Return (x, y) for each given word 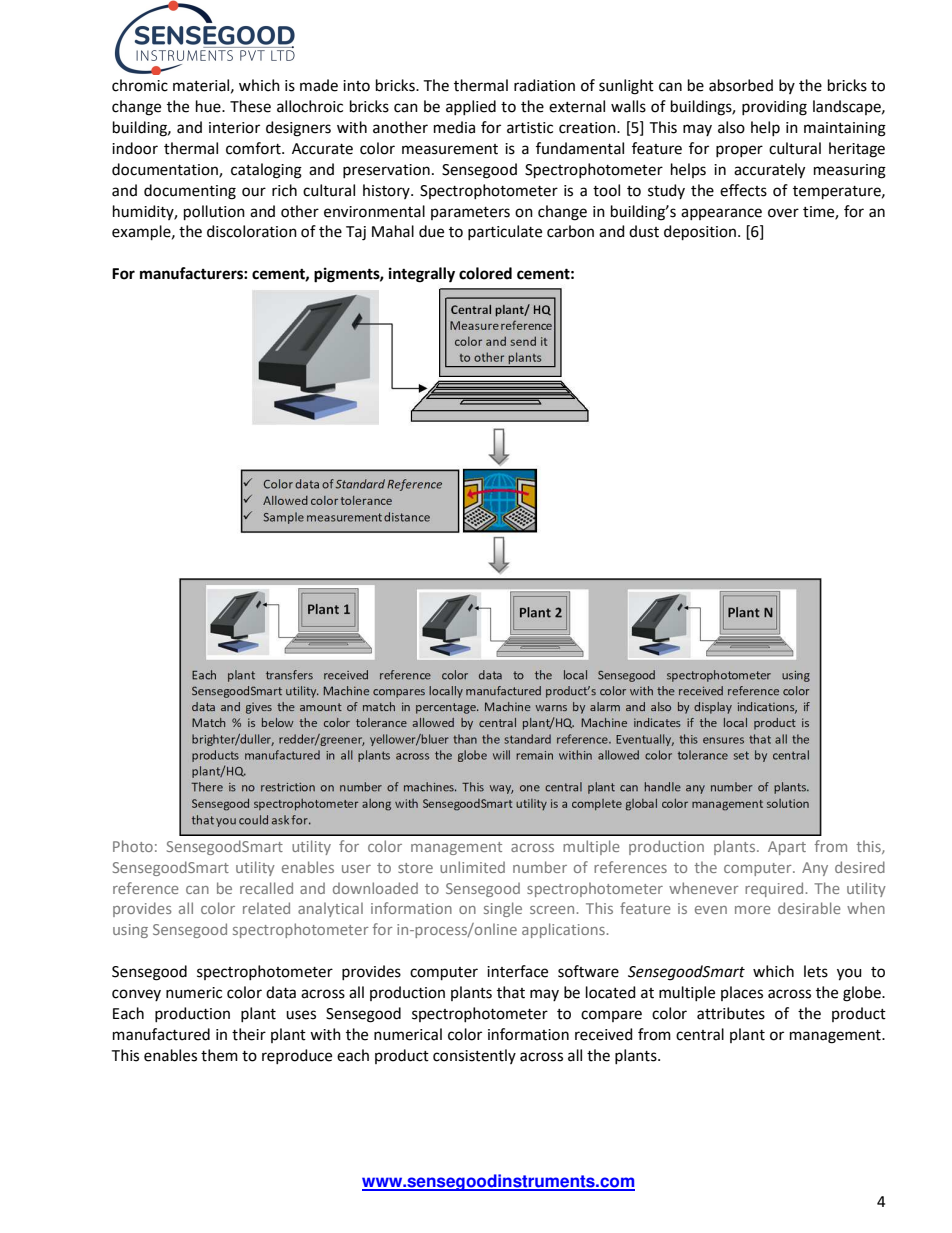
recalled (266, 888)
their (249, 1034)
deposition (700, 232)
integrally (422, 275)
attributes (731, 1013)
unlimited (472, 867)
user (356, 869)
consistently (474, 1056)
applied (471, 107)
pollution (214, 212)
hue (209, 106)
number (540, 867)
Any (815, 869)
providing (774, 108)
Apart (787, 848)
